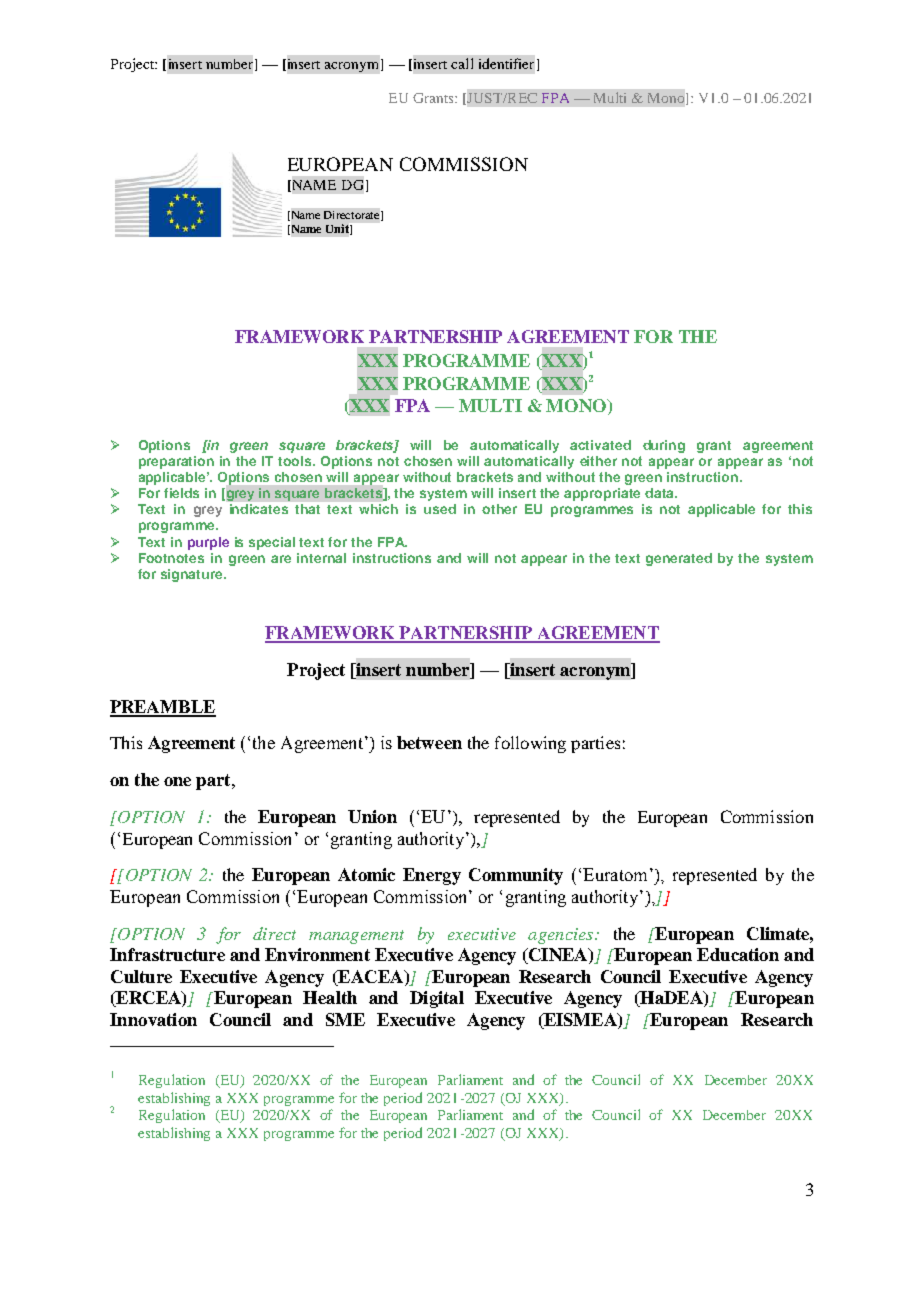 The height and width of the screenshot is (1308, 924). Describe the element at coordinates (664, 446) in the screenshot. I see `during` at that location.
